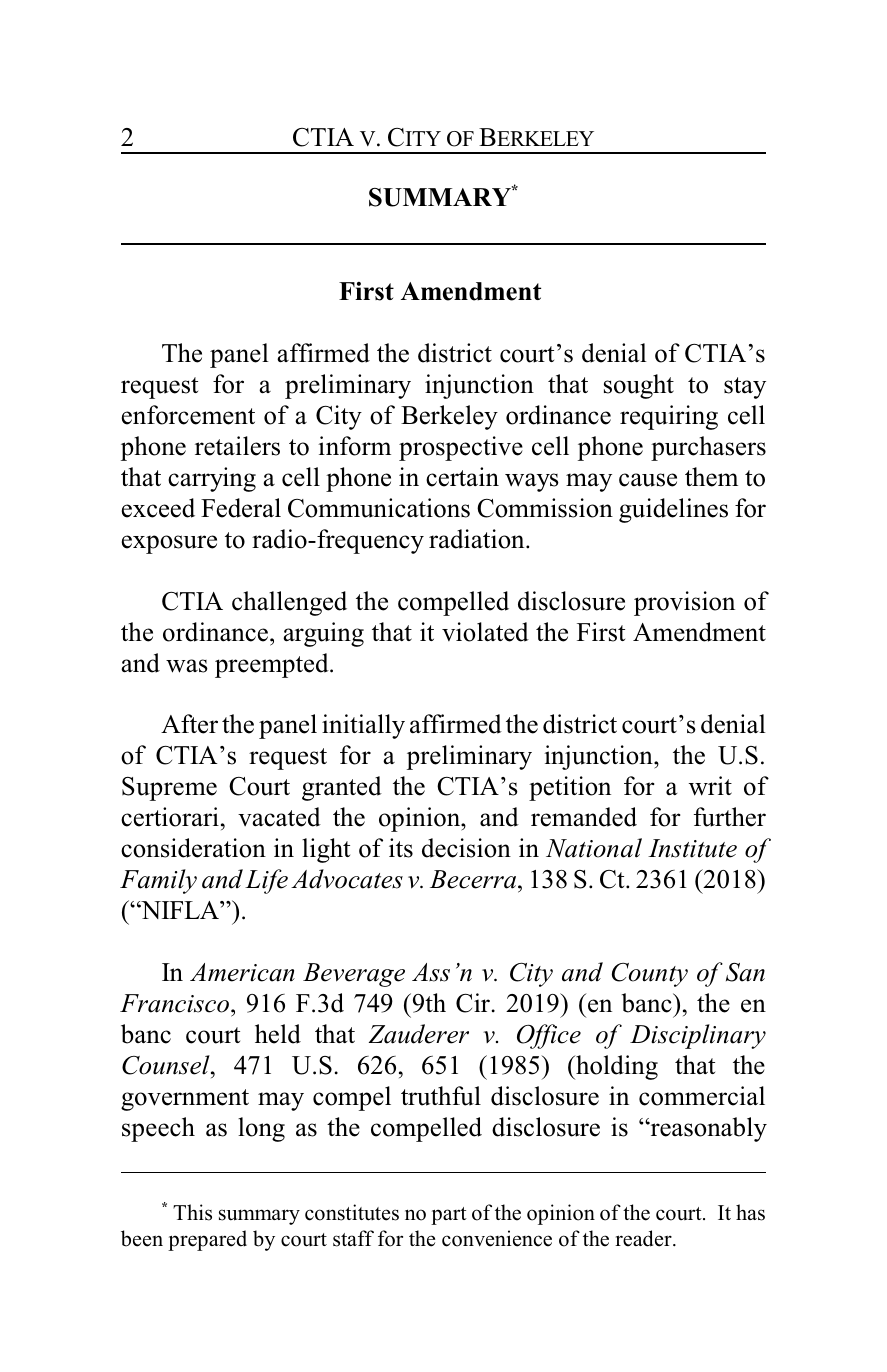  What do you see at coordinates (669, 417) in the screenshot?
I see `requiring` at bounding box center [669, 417].
